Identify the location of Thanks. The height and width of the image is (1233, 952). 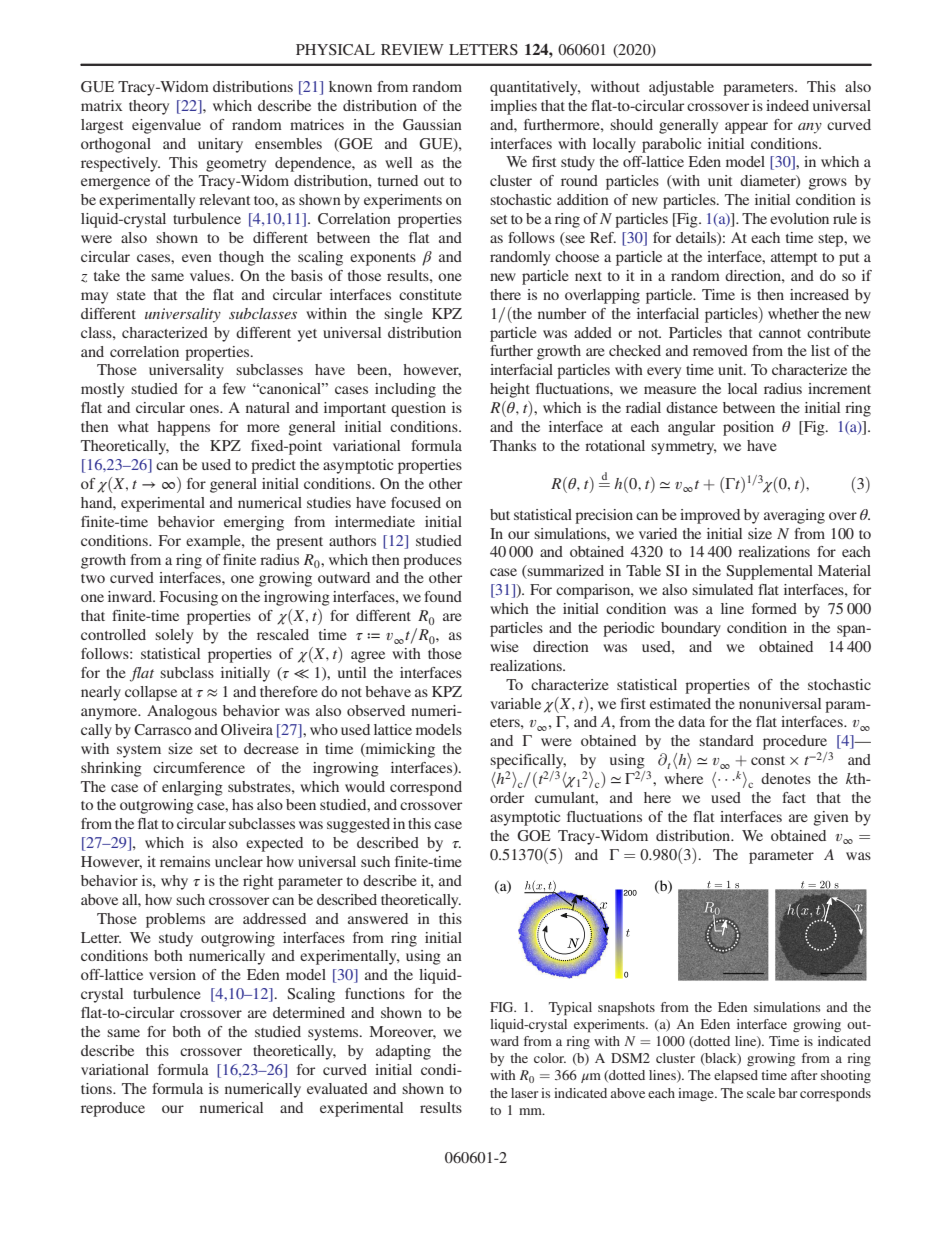
(513, 445).
